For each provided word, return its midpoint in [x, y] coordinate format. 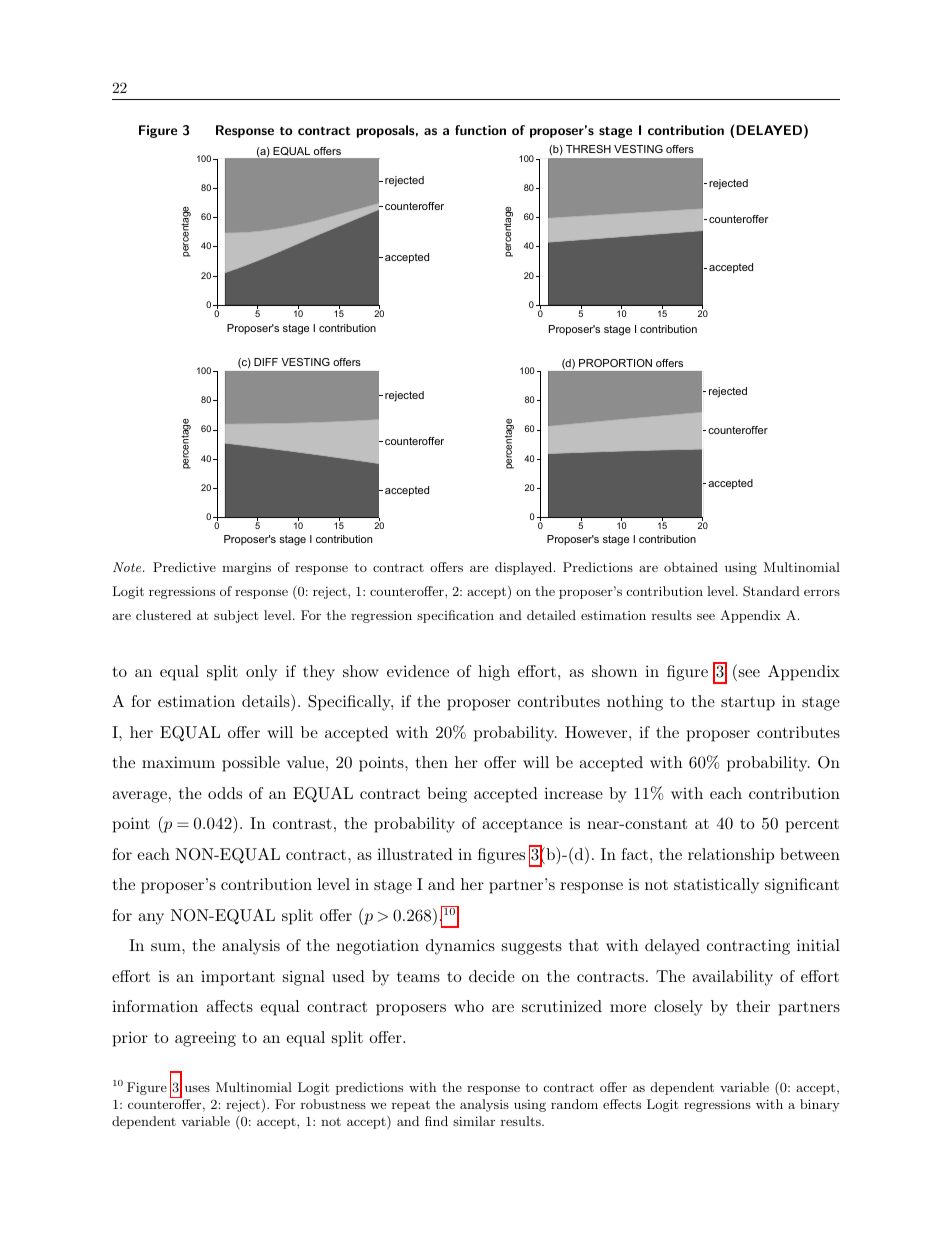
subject [236, 616]
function [480, 130]
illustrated [415, 854]
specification [455, 616]
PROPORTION [615, 363]
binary [820, 1105]
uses [197, 1088]
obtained [691, 567]
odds [225, 793]
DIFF [266, 362]
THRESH [588, 149]
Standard [771, 591]
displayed [523, 568]
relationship [731, 856]
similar [474, 1121]
